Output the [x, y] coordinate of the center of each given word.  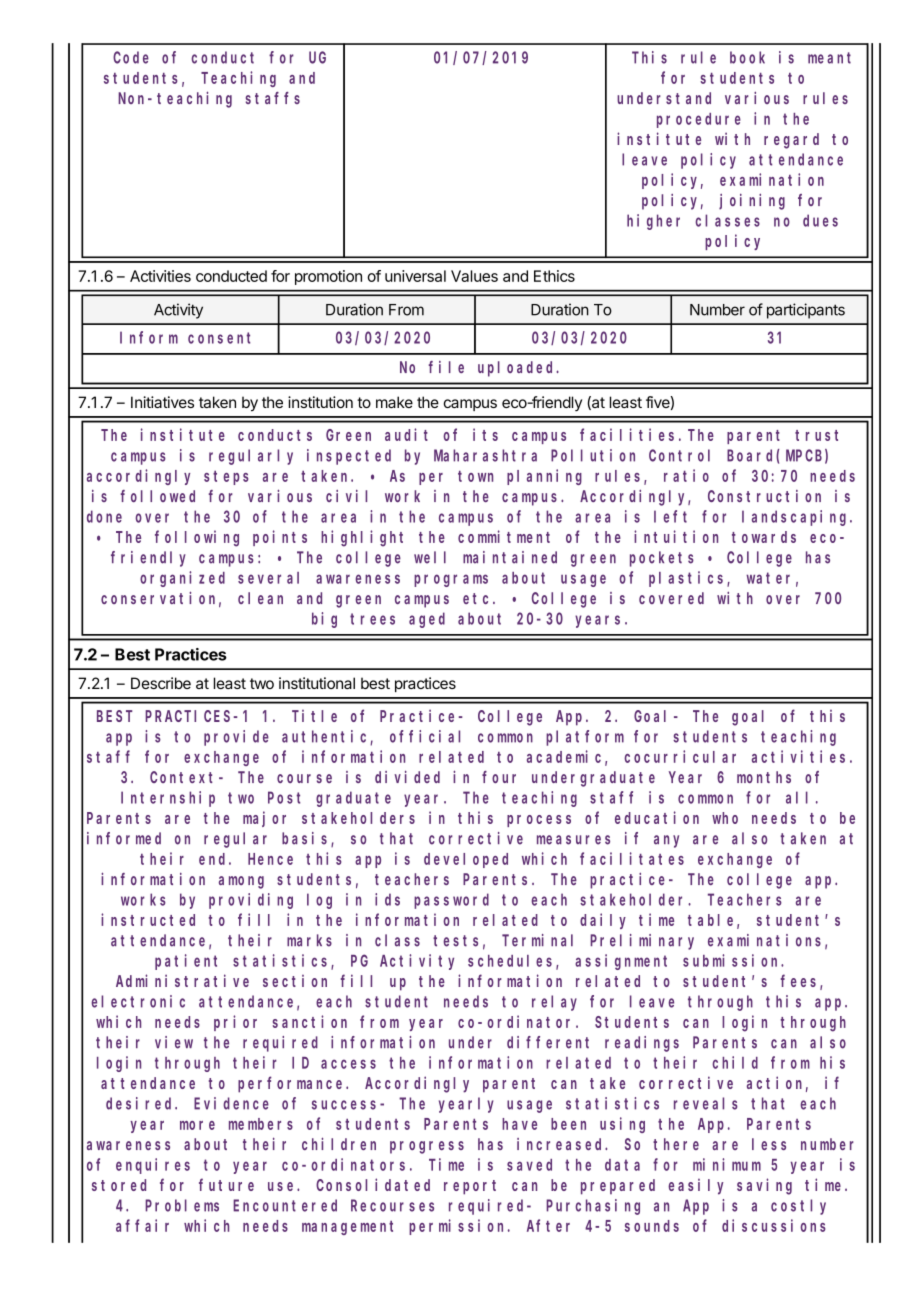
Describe [161, 683]
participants [806, 311]
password [451, 901]
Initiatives [162, 402]
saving [764, 1186]
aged [427, 620]
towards [764, 537]
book [747, 57]
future [226, 1184]
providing [251, 901]
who [725, 818]
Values [474, 276]
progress [427, 1147]
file [446, 367]
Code [131, 57]
